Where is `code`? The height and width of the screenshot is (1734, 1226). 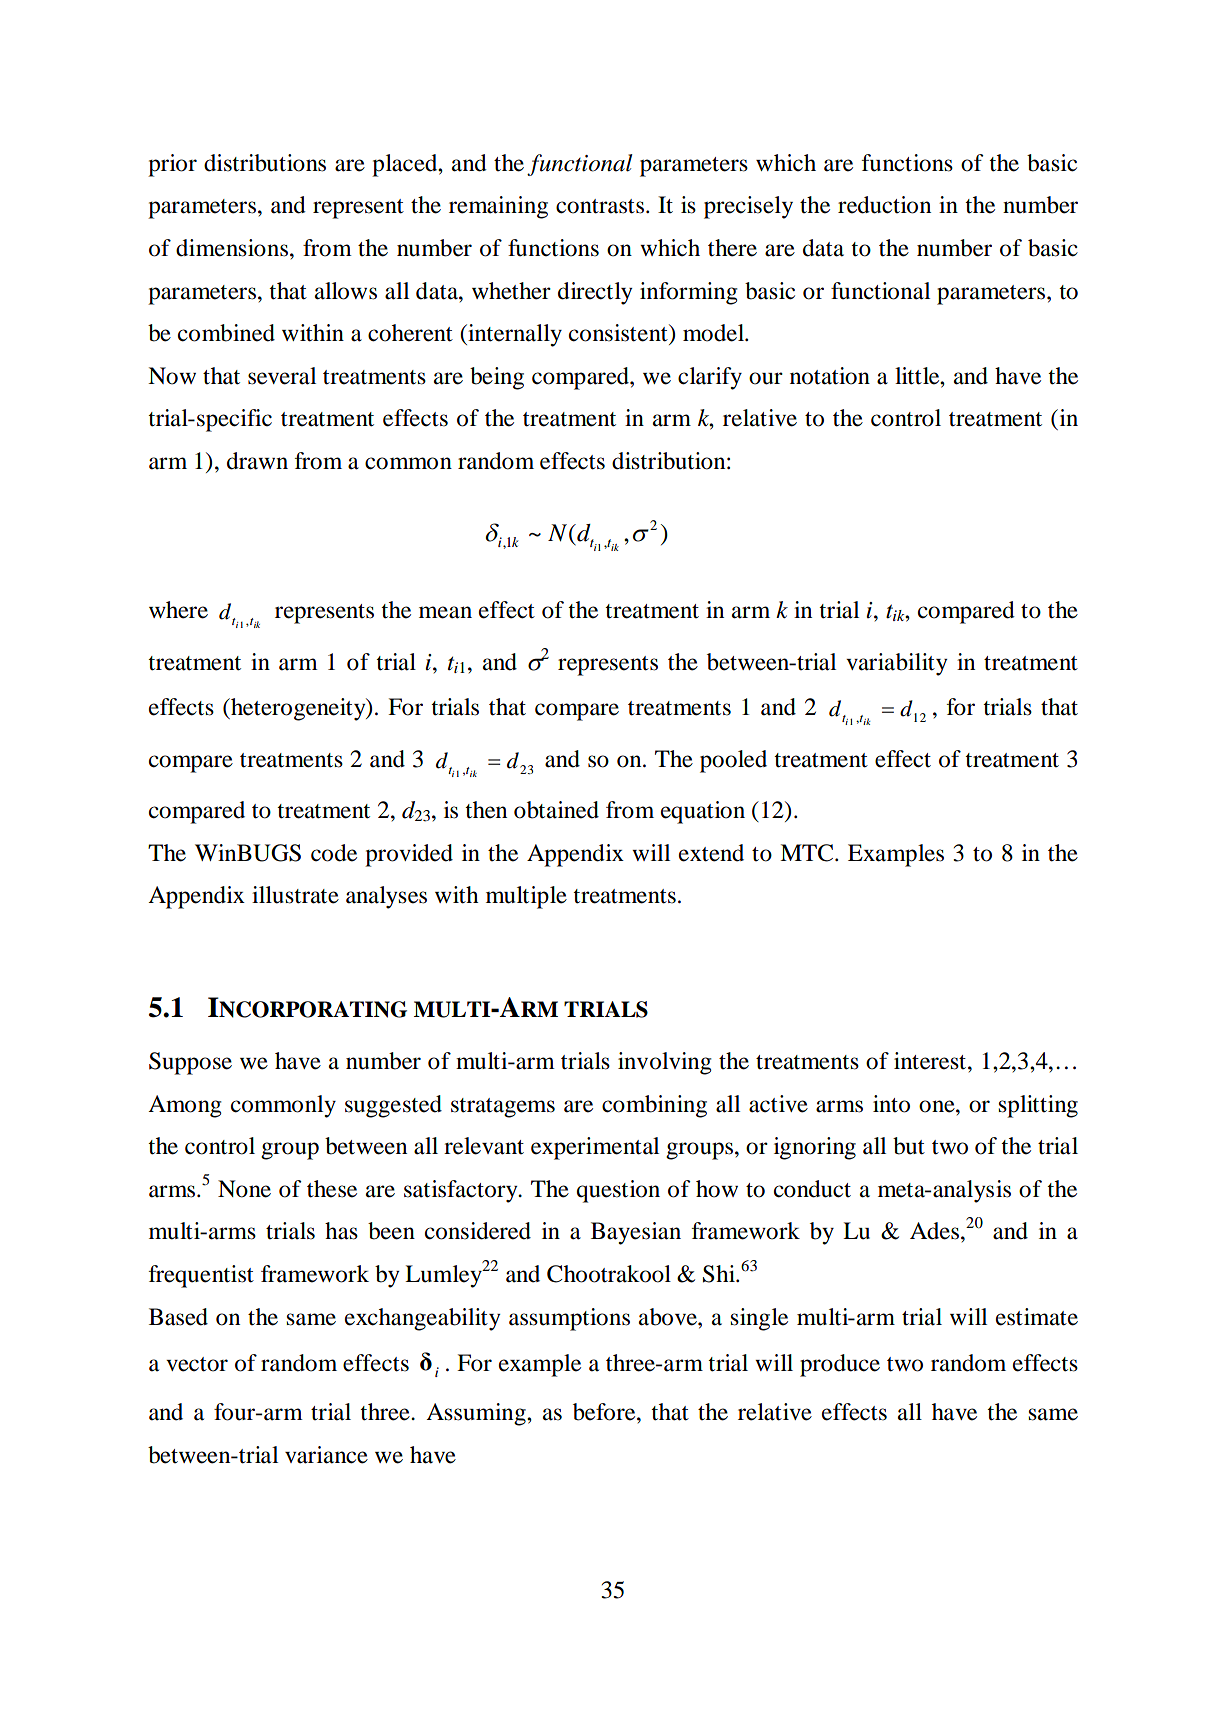
code is located at coordinates (334, 853).
